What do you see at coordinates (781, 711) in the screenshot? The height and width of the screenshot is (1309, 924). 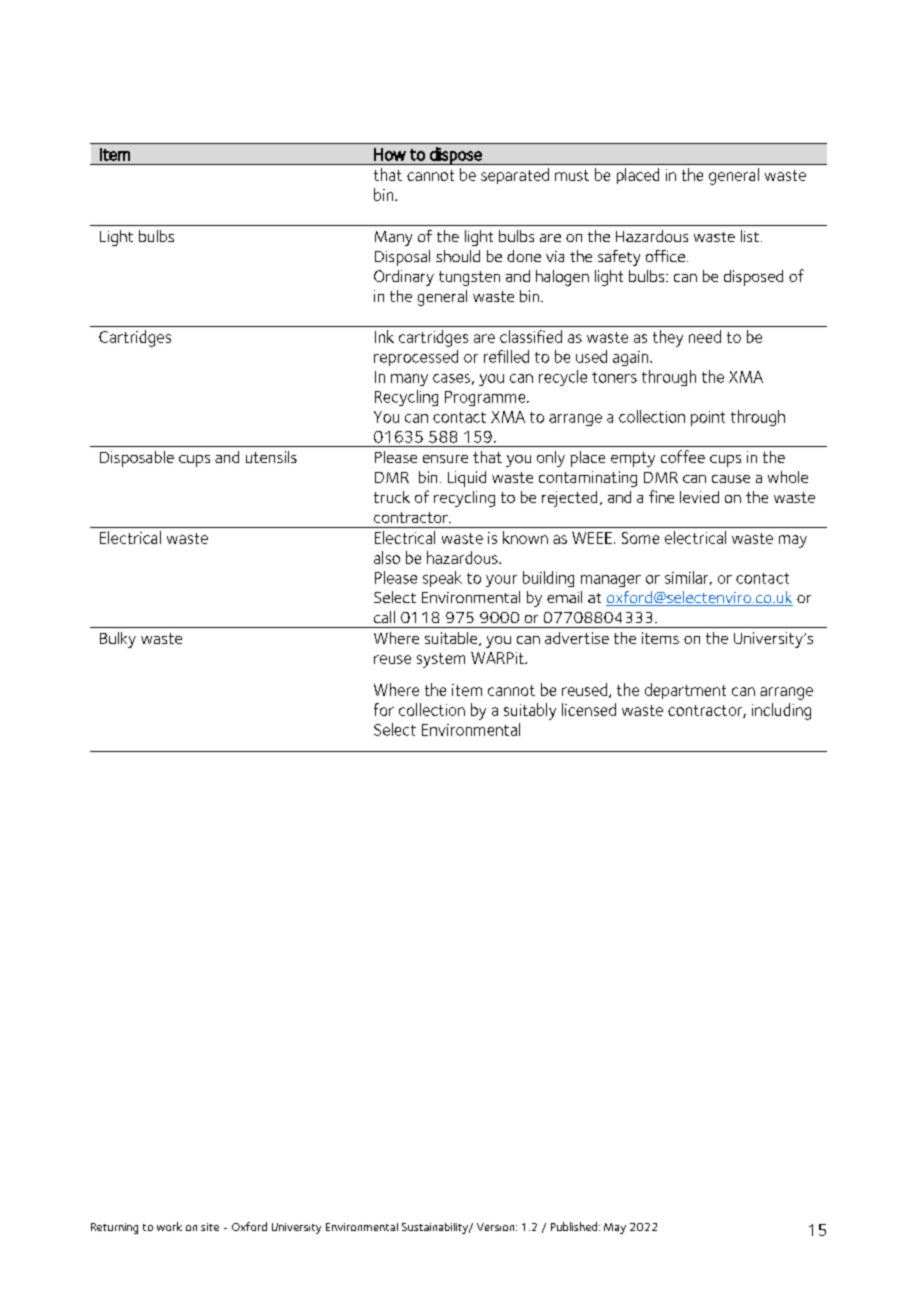 I see `including` at bounding box center [781, 711].
